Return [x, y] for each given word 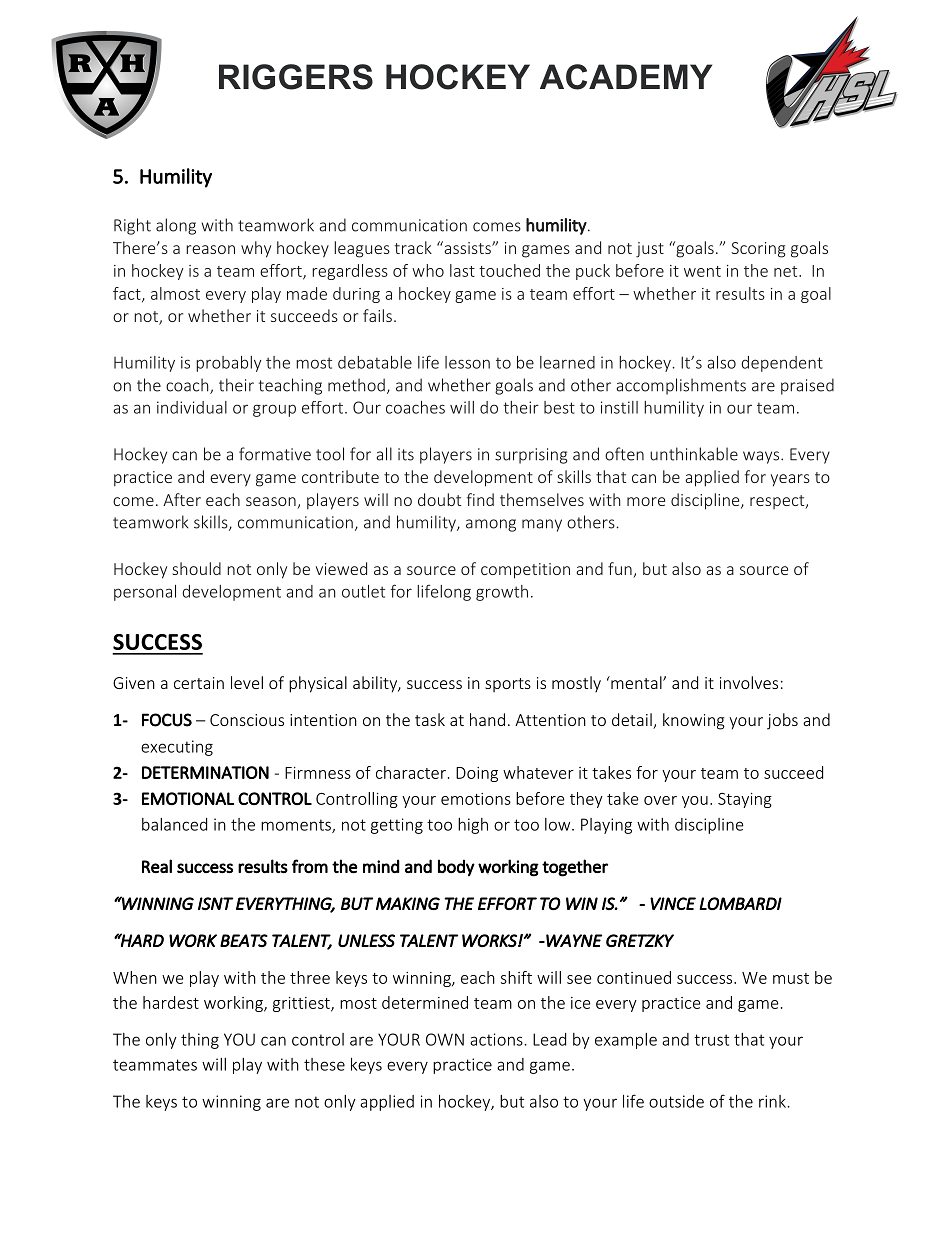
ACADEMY [626, 77]
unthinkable [694, 454]
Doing [477, 774]
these [324, 1064]
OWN [445, 1039]
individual [192, 407]
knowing [694, 721]
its [406, 454]
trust [711, 1040]
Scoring [758, 250]
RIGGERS [296, 77]
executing [177, 748]
